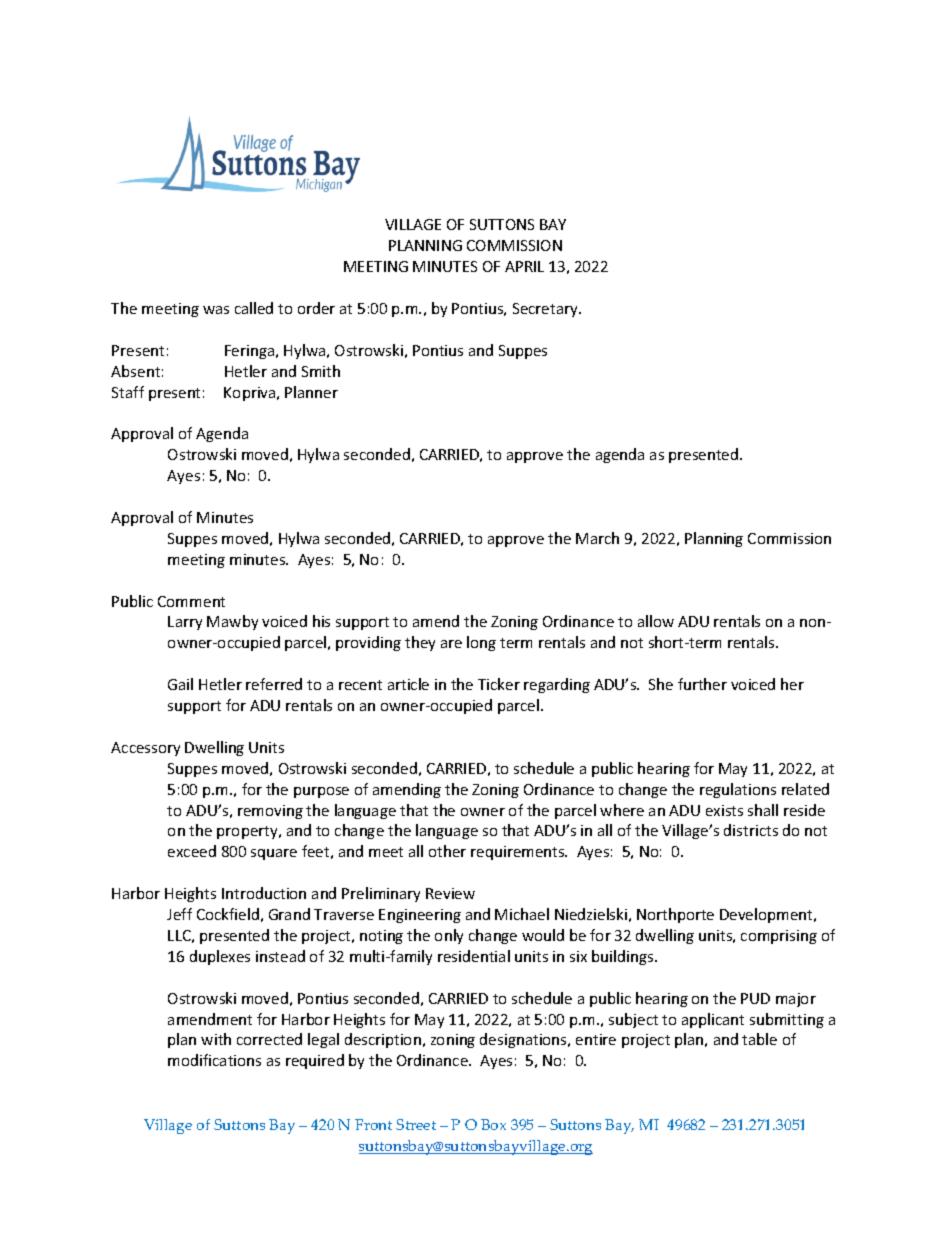  I want to click on further, so click(702, 684).
